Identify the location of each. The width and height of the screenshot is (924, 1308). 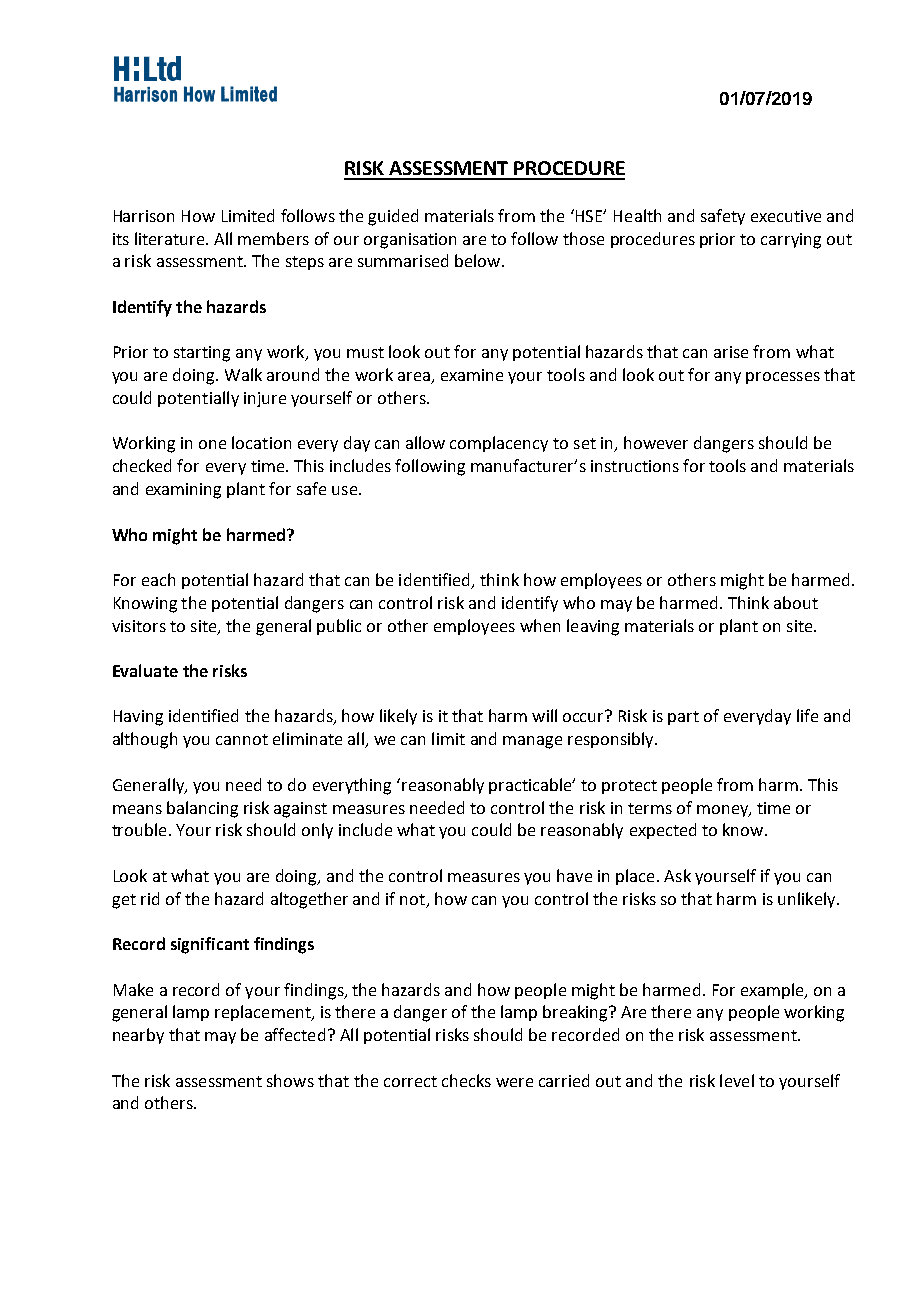
(158, 579).
